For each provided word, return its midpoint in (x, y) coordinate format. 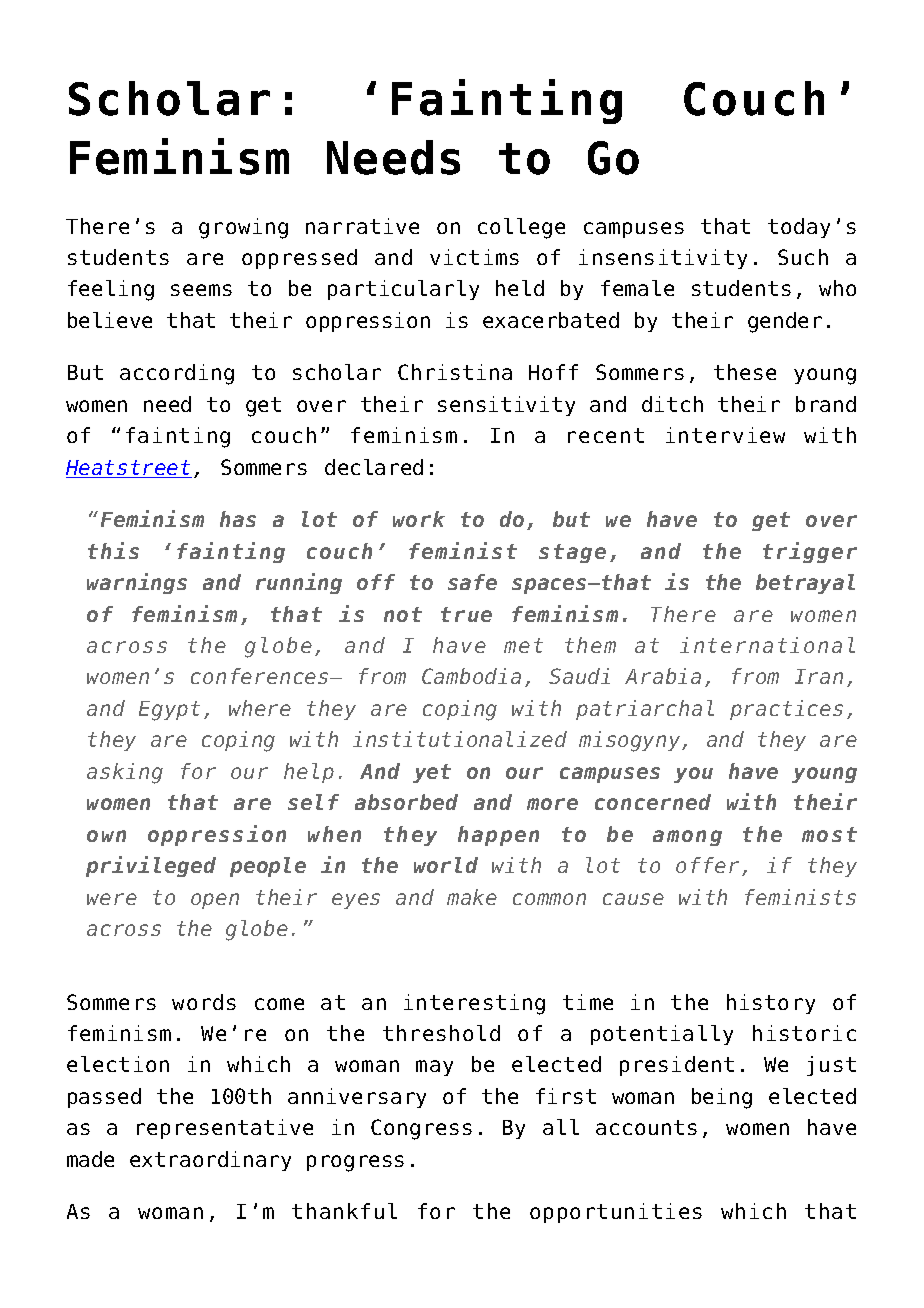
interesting (474, 1004)
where (260, 708)
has (238, 519)
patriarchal (645, 710)
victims (474, 257)
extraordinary (210, 1161)
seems (201, 290)
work (419, 519)
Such (803, 257)
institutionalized (460, 739)
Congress (421, 1129)
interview (725, 435)
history (771, 1004)
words (204, 1002)
